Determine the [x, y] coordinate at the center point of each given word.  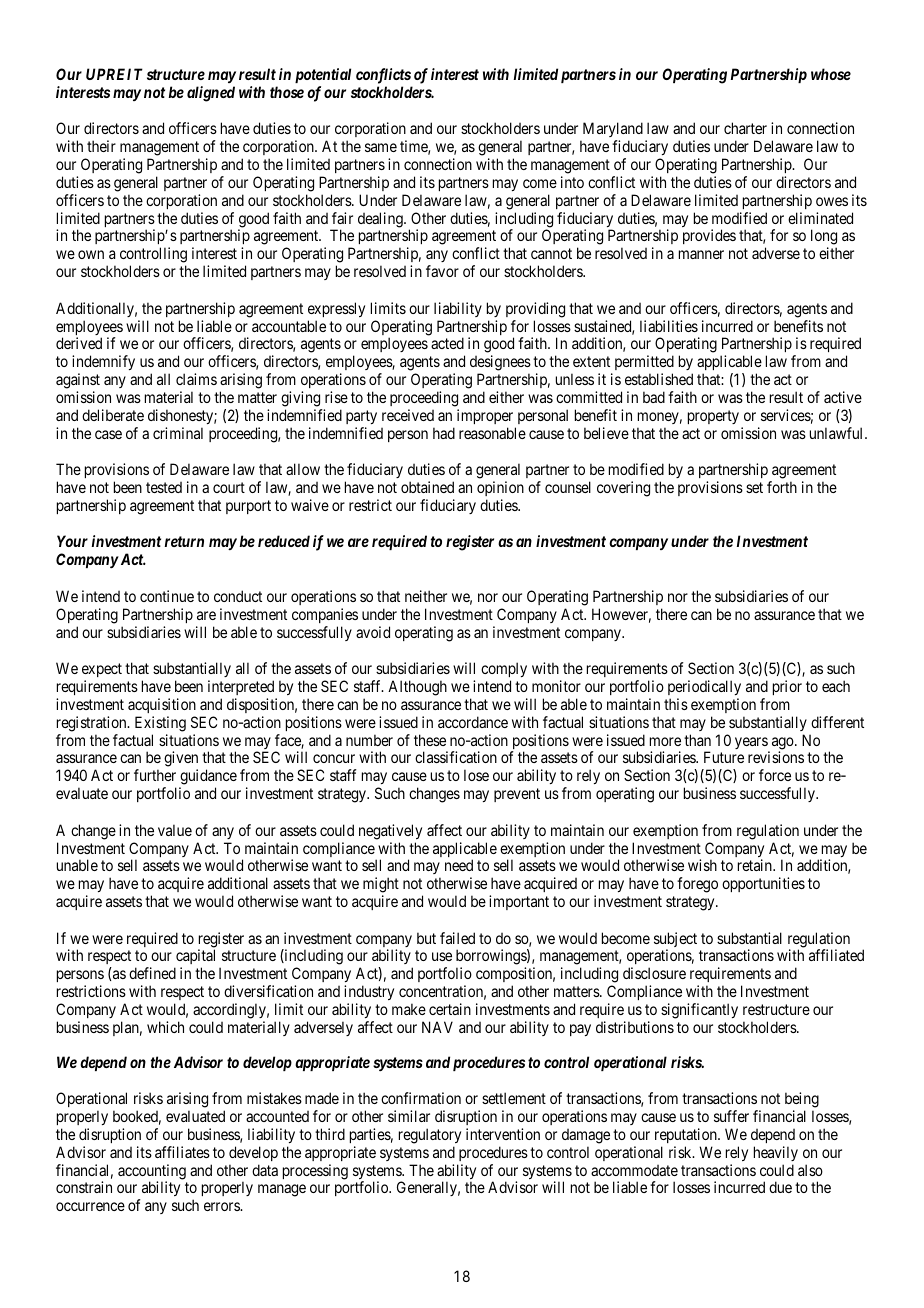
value [175, 830]
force [775, 775]
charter [745, 128]
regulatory [430, 1136]
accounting [152, 1173]
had [444, 433]
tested [164, 487]
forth [782, 487]
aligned [211, 94]
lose [476, 775]
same [381, 147]
